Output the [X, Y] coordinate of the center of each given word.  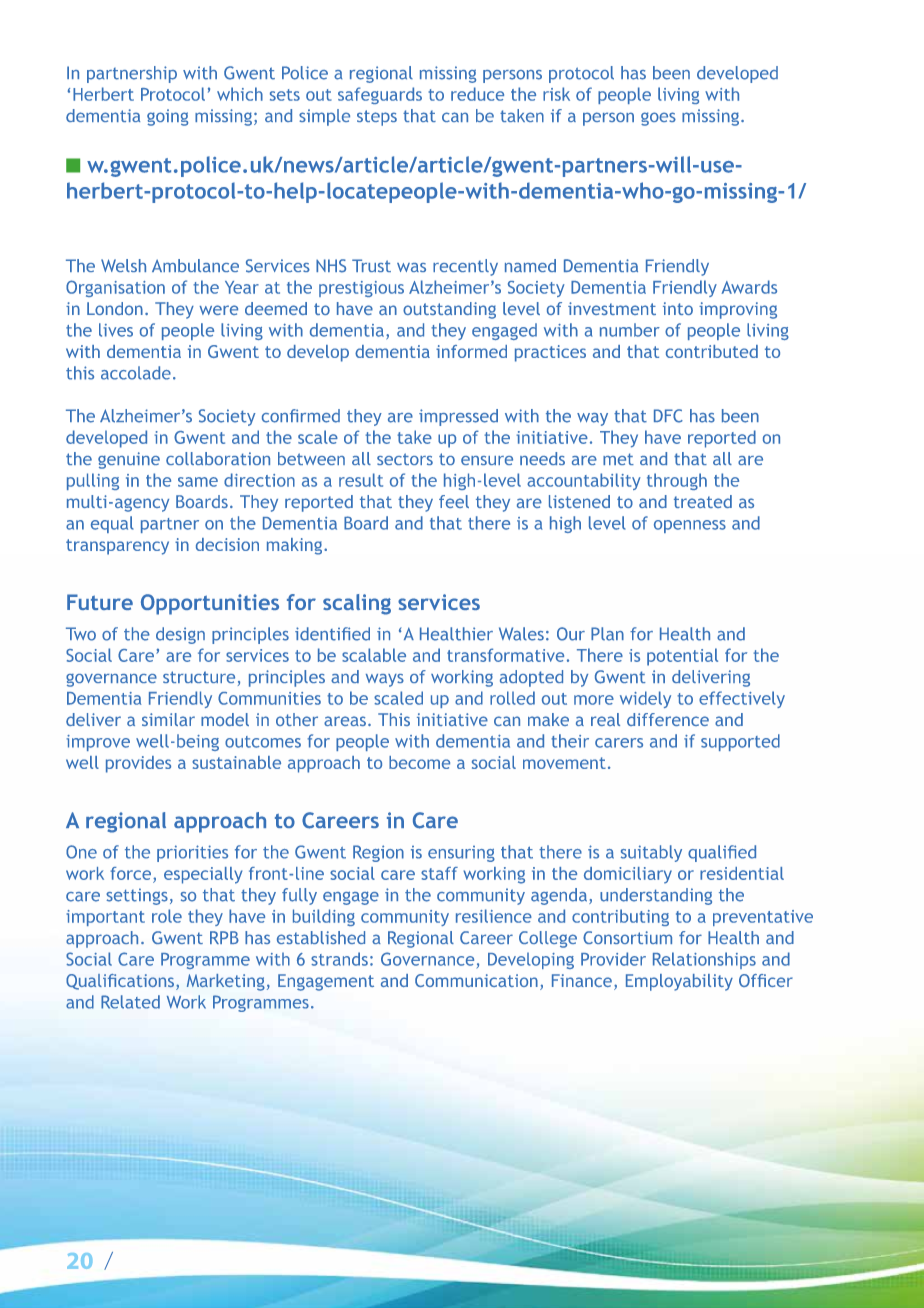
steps [377, 118]
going [167, 117]
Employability [679, 982]
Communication [476, 980]
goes [658, 119]
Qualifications [120, 982]
